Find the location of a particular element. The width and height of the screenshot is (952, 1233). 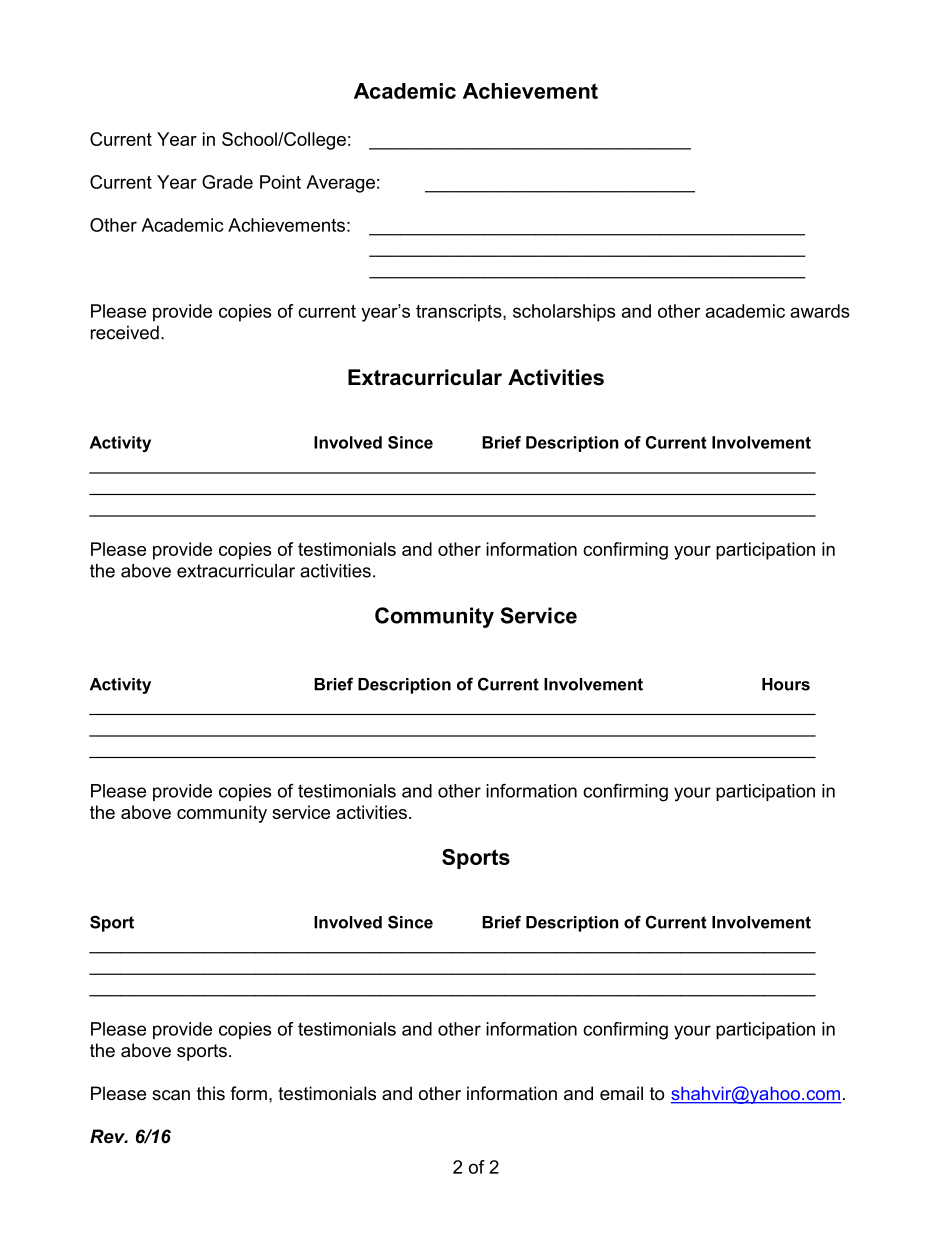

Hours is located at coordinates (786, 684).
